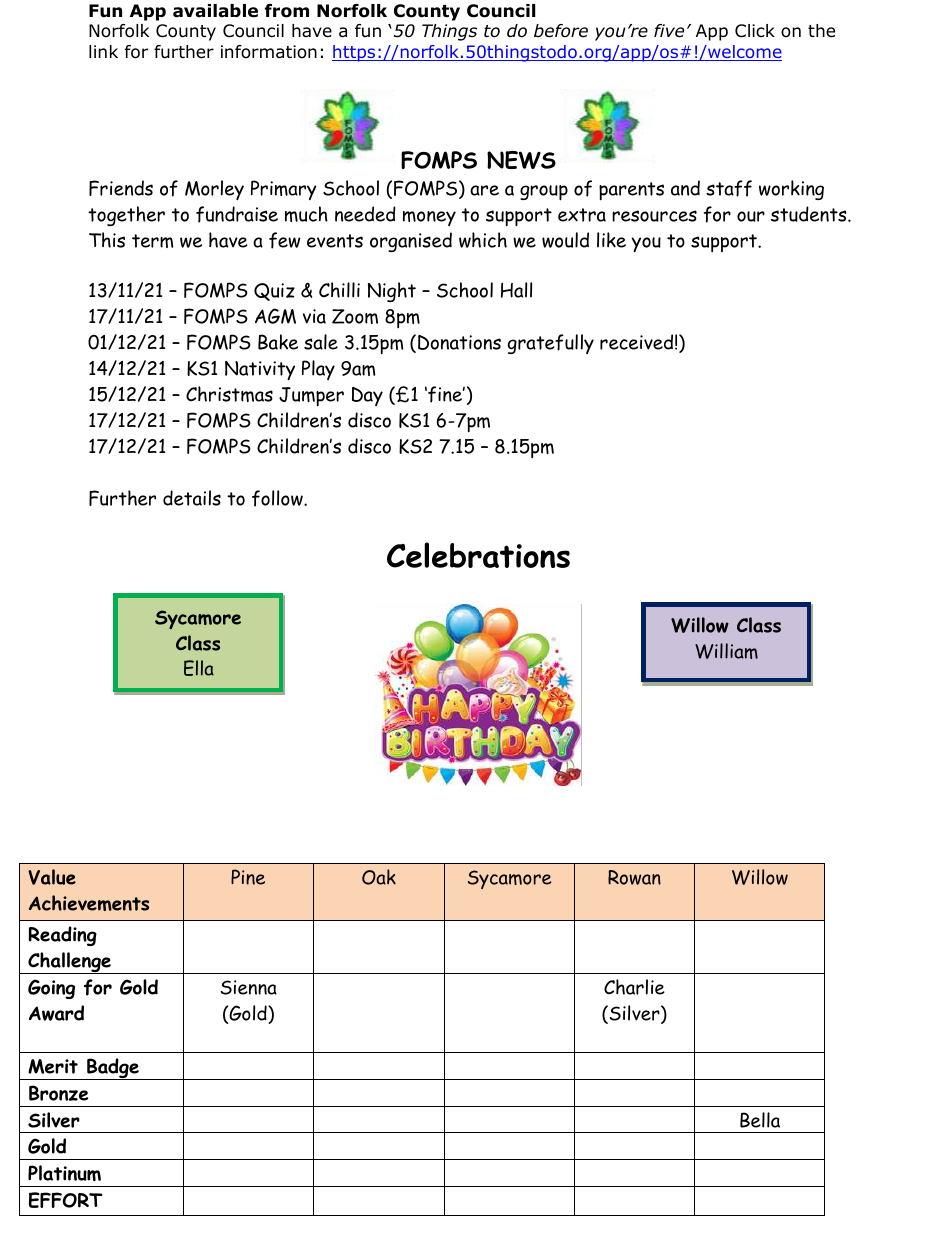 Image resolution: width=952 pixels, height=1233 pixels. Describe the element at coordinates (153, 241) in the document. I see `term` at that location.
